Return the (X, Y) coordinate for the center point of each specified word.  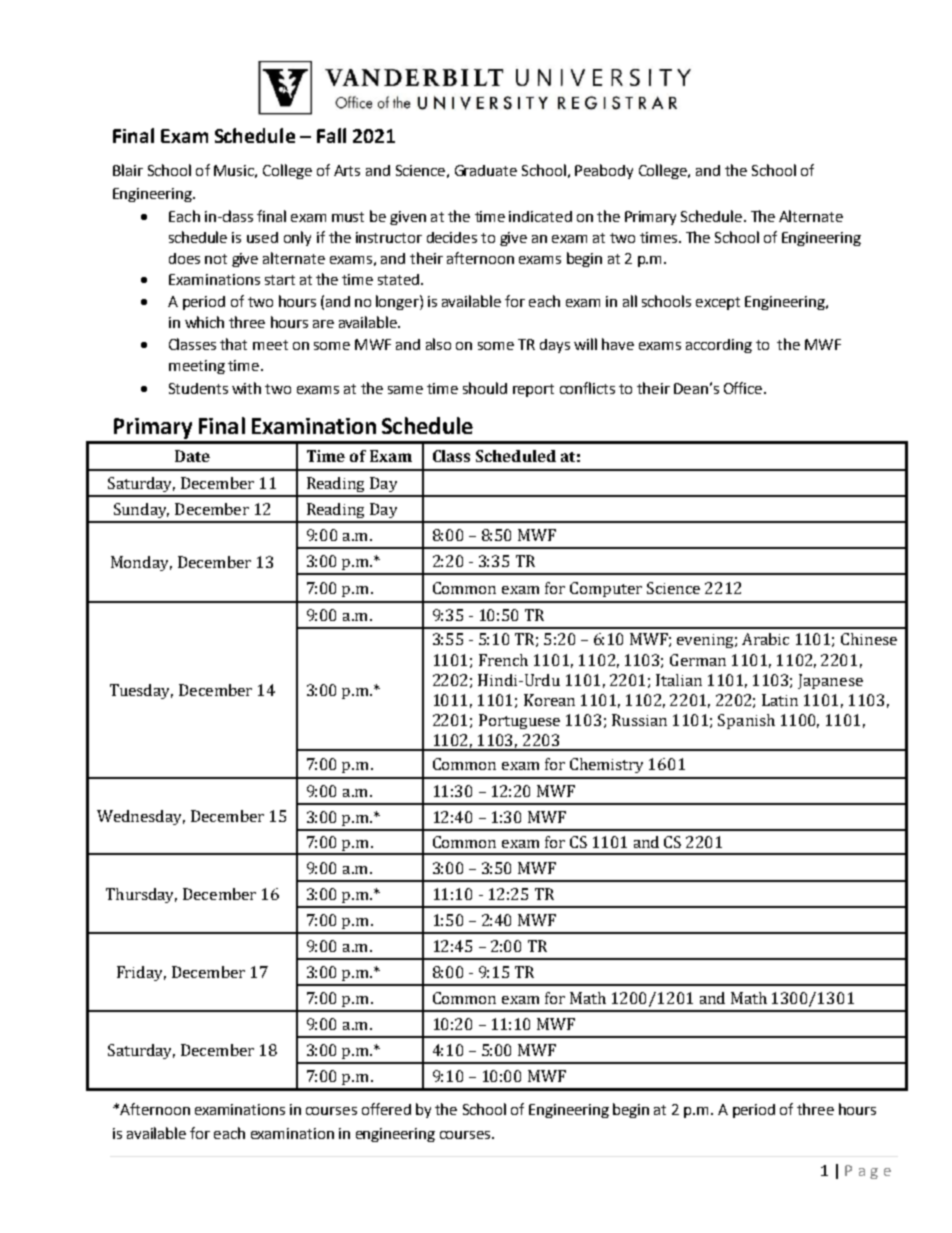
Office (744, 388)
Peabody (604, 171)
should (485, 388)
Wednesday (141, 817)
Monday (141, 563)
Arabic (765, 639)
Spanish (746, 721)
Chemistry (606, 765)
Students (198, 388)
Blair (128, 170)
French (503, 660)
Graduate (486, 170)
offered (386, 1109)
